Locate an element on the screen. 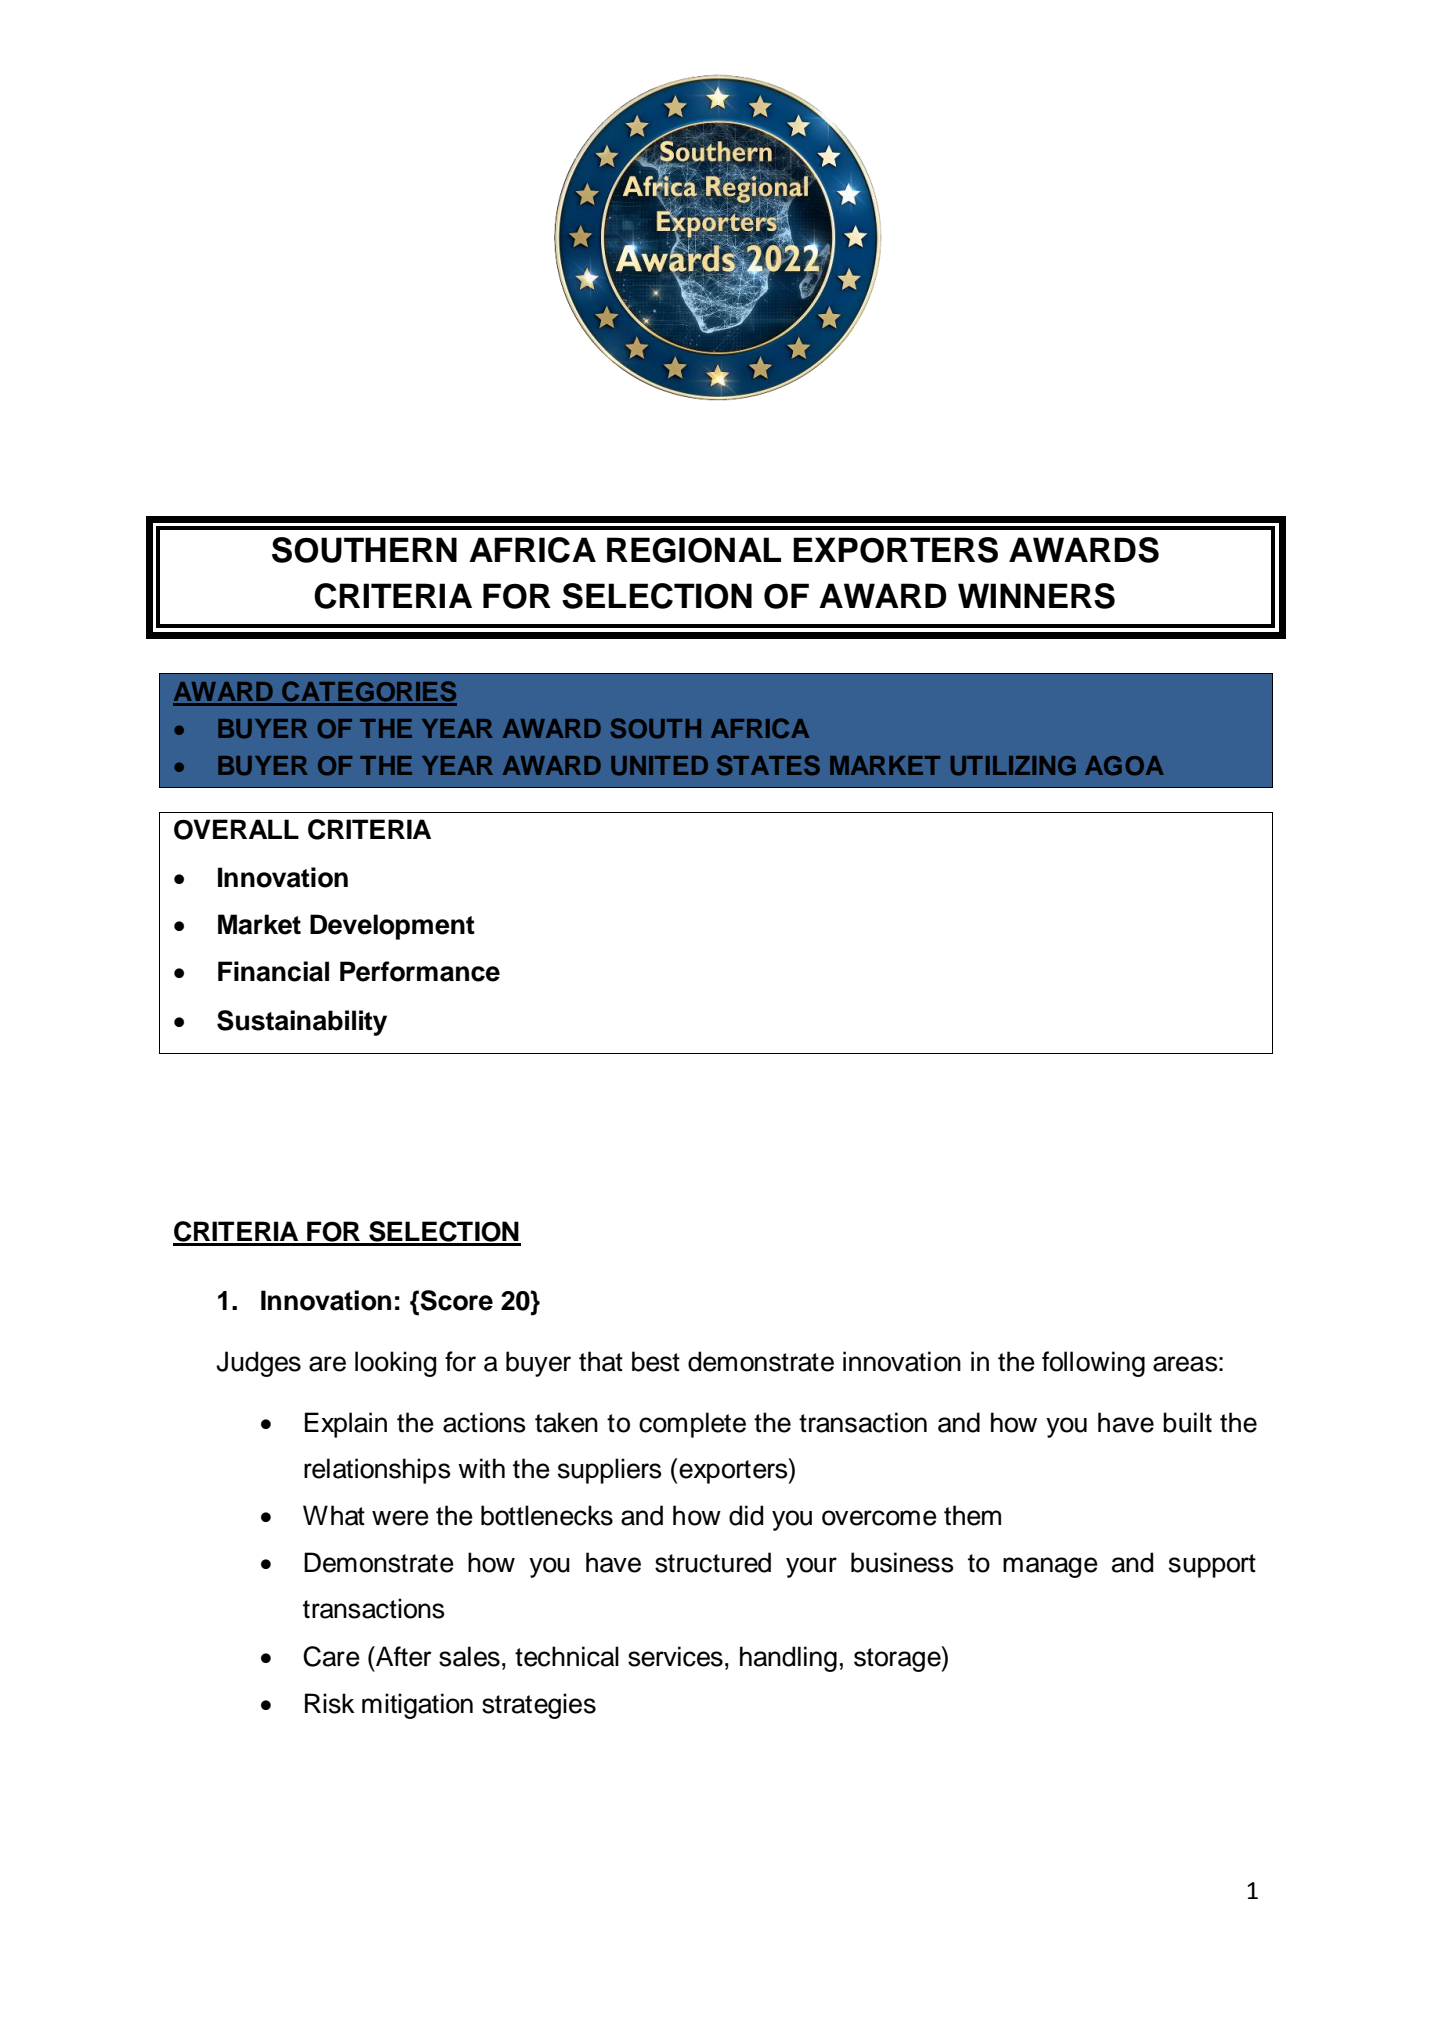  WINNERS is located at coordinates (1036, 596).
